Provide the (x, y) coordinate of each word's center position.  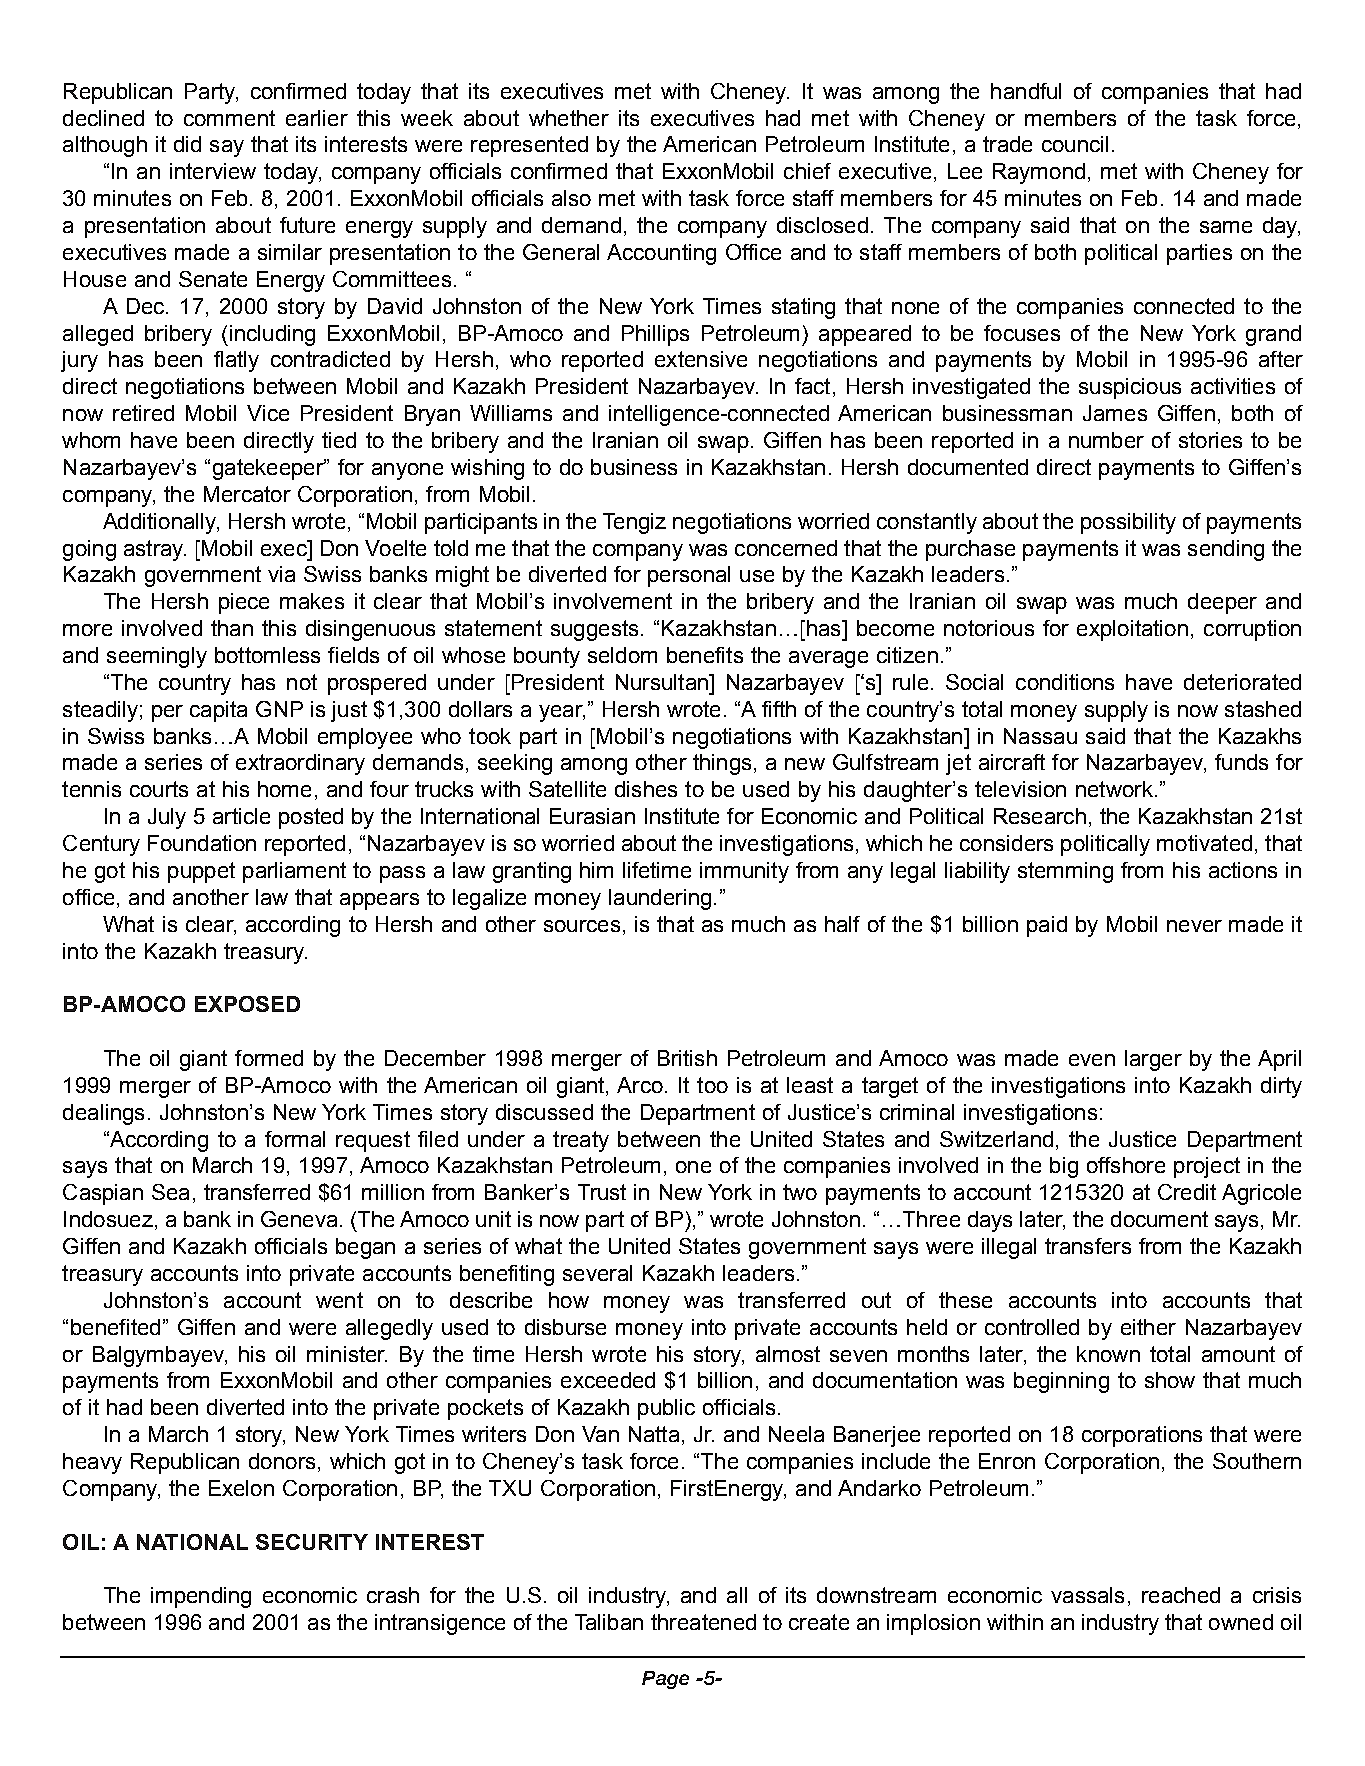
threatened (703, 1622)
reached (1181, 1595)
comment (229, 118)
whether (569, 118)
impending (201, 1597)
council (1075, 144)
